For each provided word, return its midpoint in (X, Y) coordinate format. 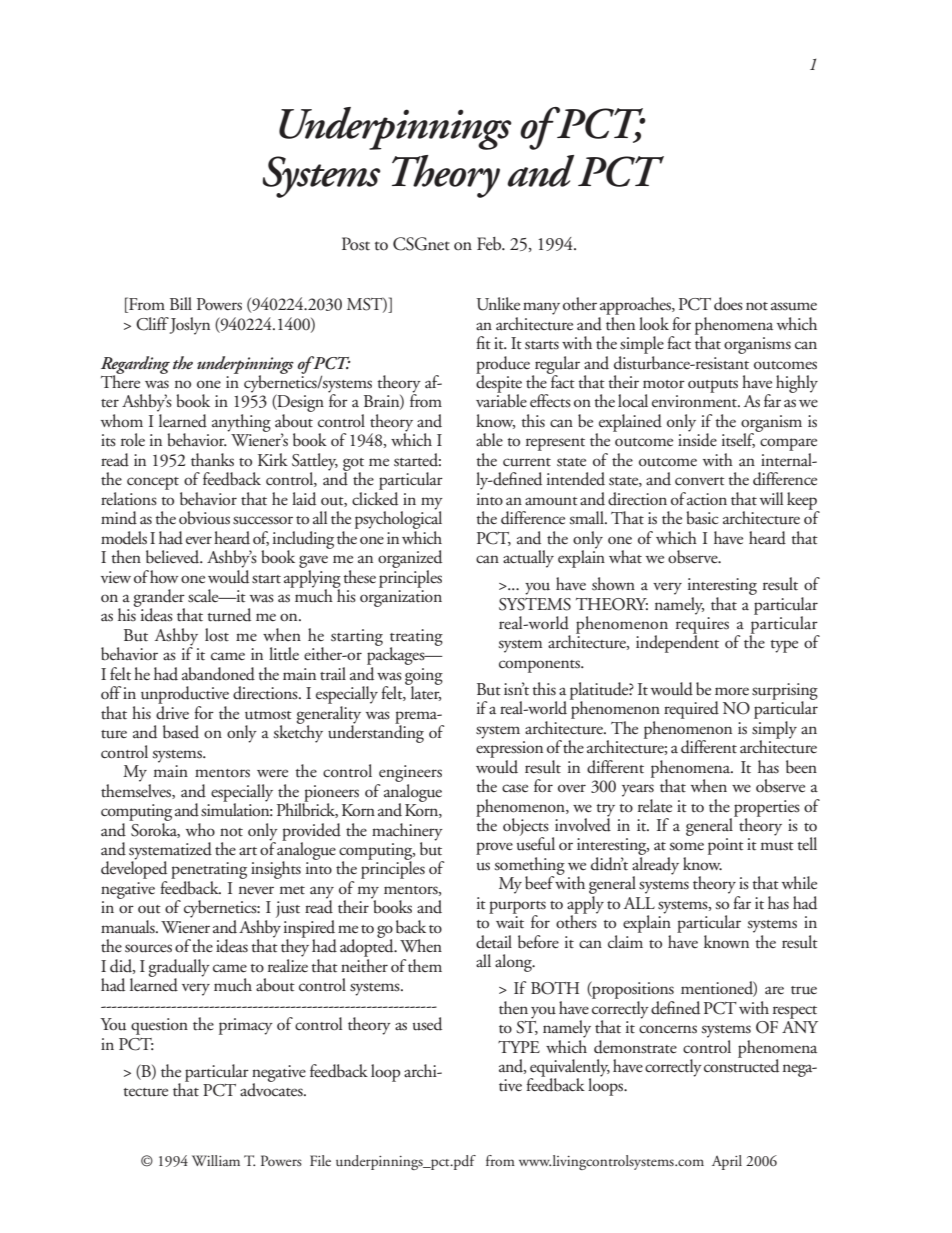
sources (148, 948)
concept (153, 483)
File (320, 1160)
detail (494, 942)
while (799, 882)
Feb (490, 244)
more (732, 691)
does (728, 304)
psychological (398, 519)
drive (172, 713)
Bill (181, 303)
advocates (272, 1089)
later (424, 692)
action (707, 499)
